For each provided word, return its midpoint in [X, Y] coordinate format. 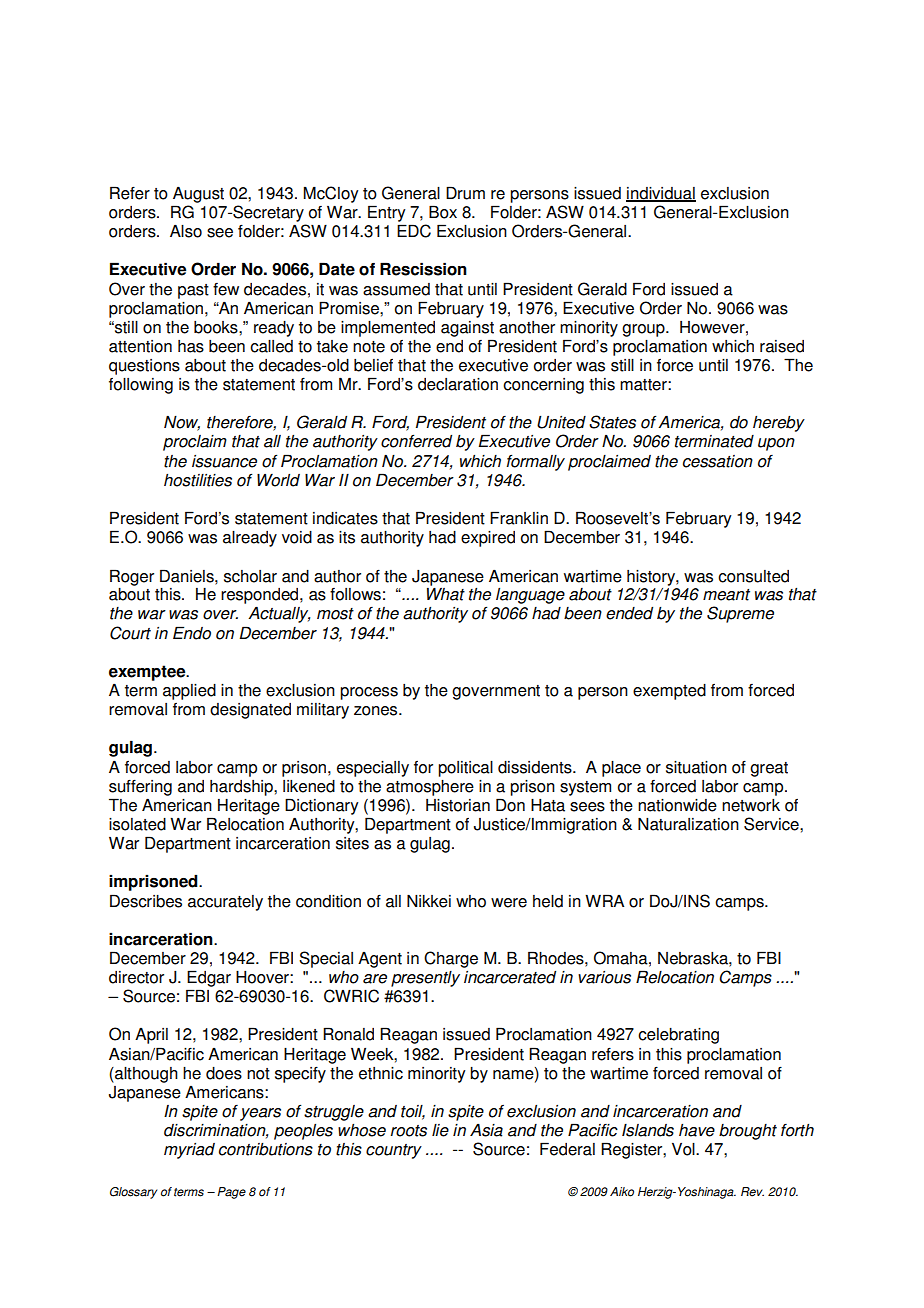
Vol [684, 1149]
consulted [753, 576]
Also [186, 231]
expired [488, 539]
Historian [458, 805]
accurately [225, 903]
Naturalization [688, 824]
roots [408, 1131]
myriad [189, 1151]
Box [443, 212]
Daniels [188, 576]
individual [661, 194]
